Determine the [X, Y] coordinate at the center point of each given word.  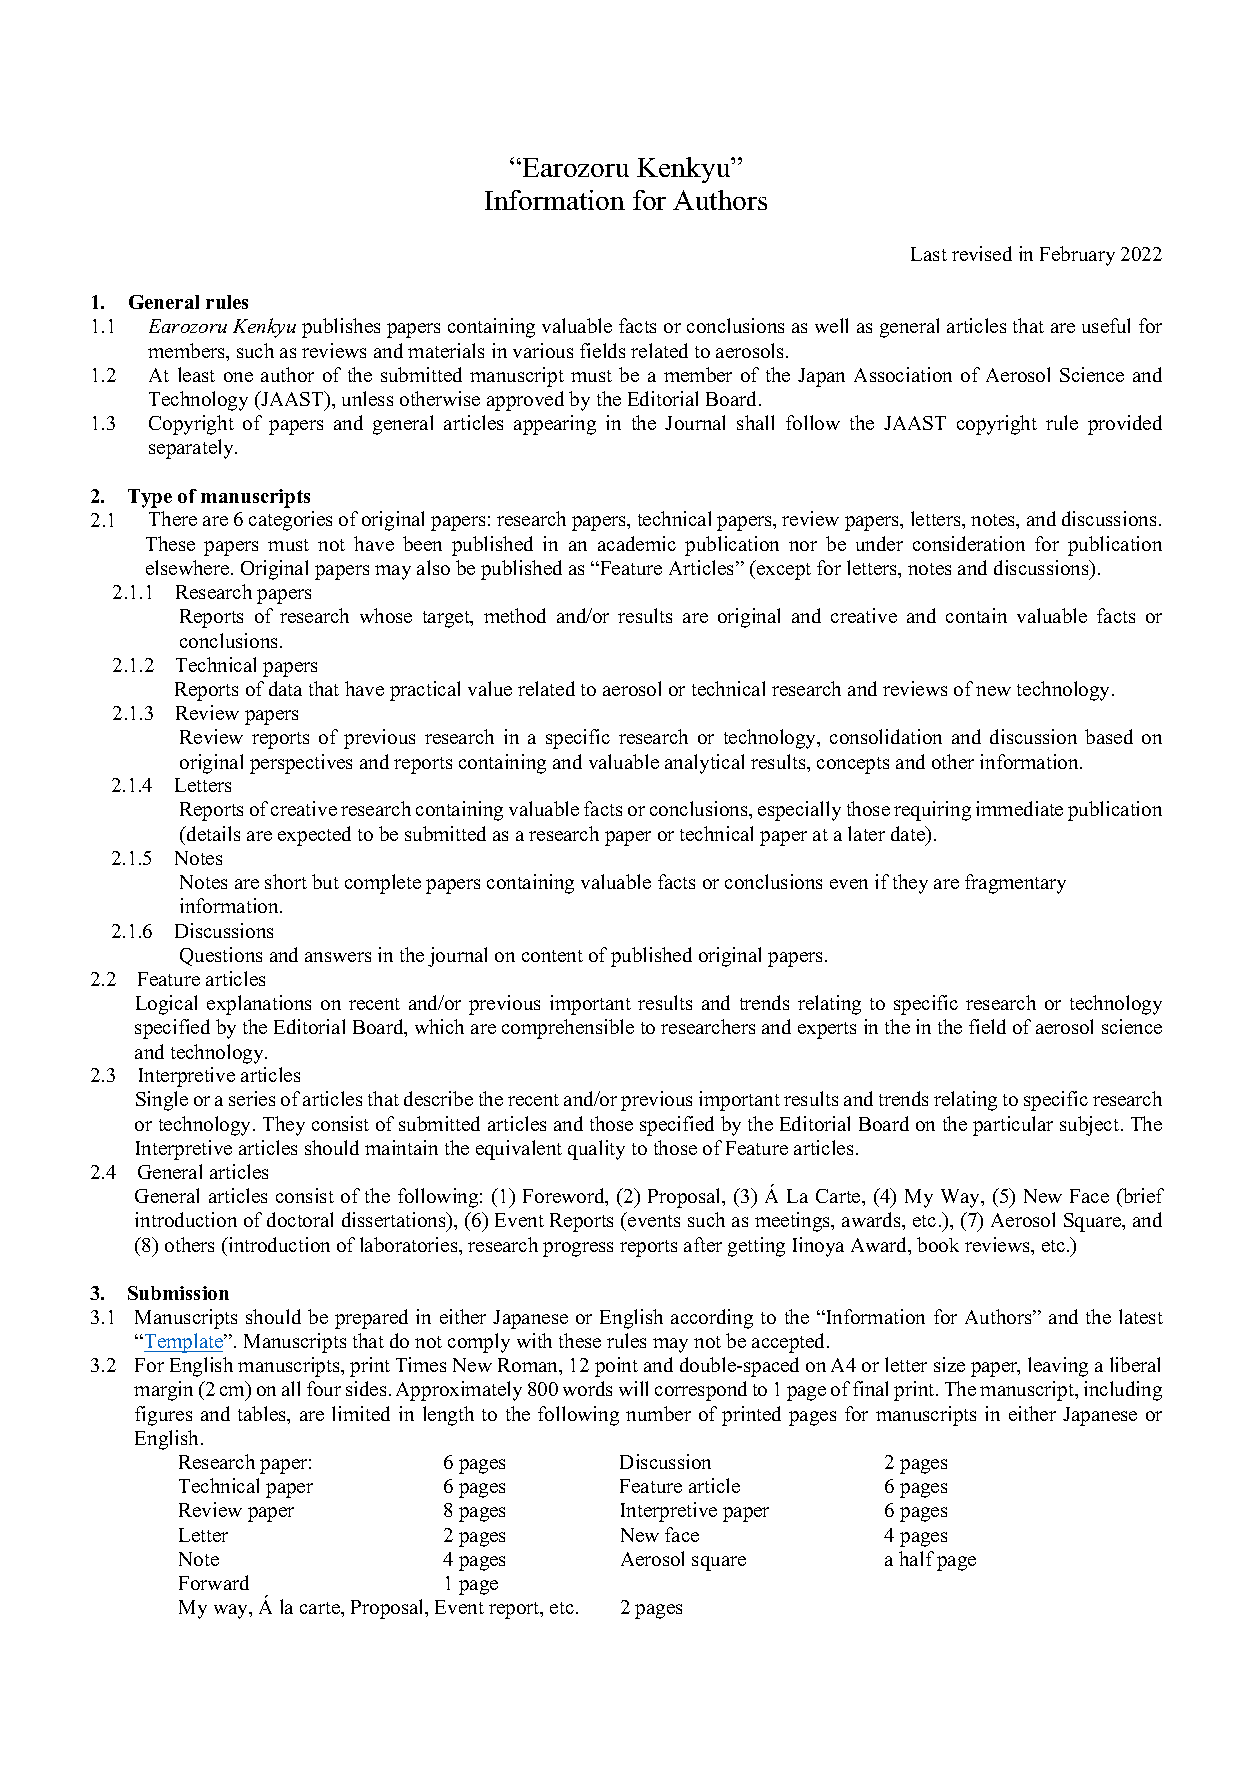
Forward [214, 1582]
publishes [341, 328]
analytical [704, 764]
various [543, 350]
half [916, 1558]
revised [982, 253]
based [1109, 736]
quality [596, 1150]
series [252, 1098]
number [658, 1413]
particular [1013, 1126]
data [285, 688]
